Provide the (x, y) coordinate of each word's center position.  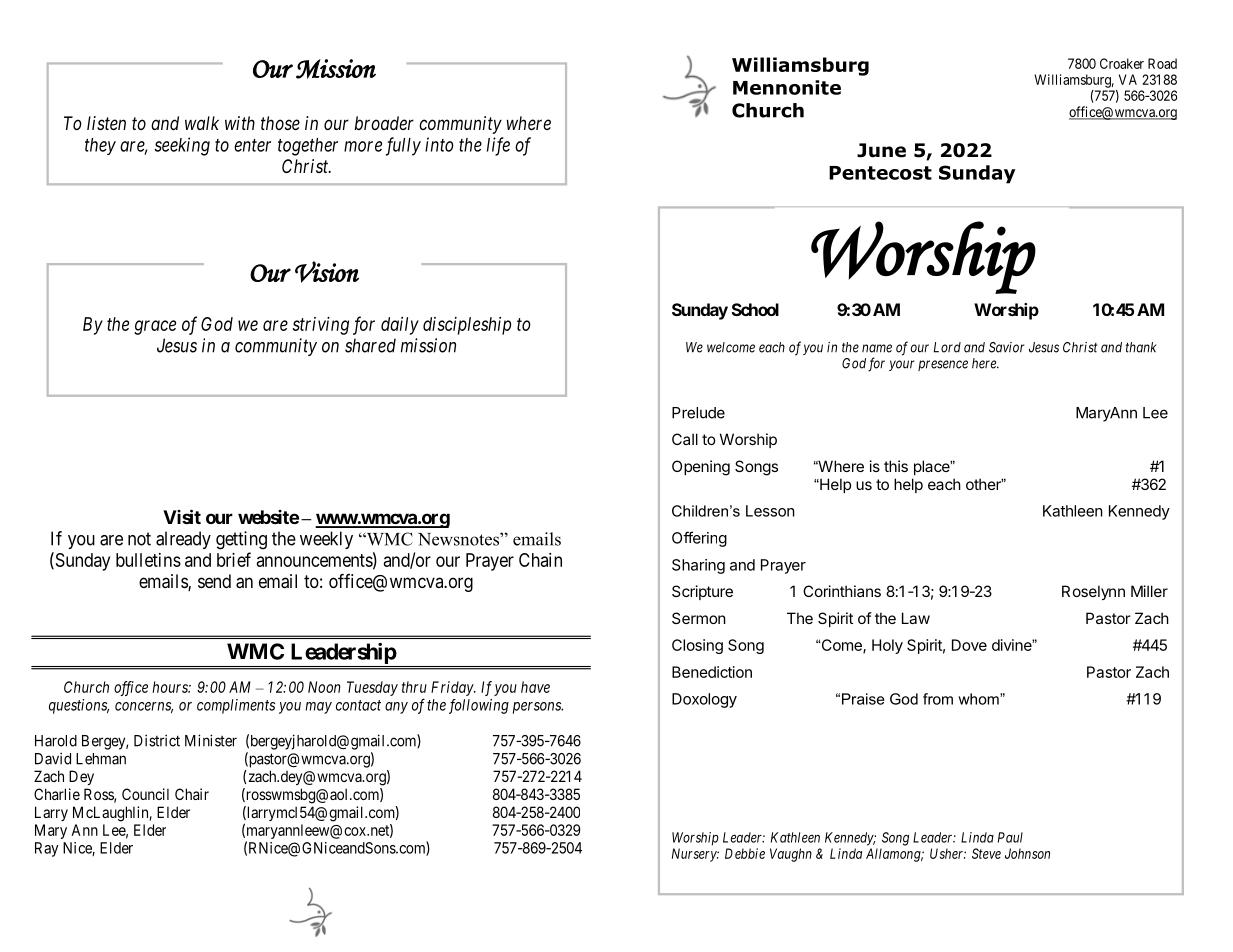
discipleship (467, 326)
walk (202, 123)
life (498, 146)
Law (916, 618)
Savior (1006, 347)
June (881, 150)
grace (155, 327)
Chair (192, 794)
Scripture (702, 592)
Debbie (745, 853)
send (214, 581)
